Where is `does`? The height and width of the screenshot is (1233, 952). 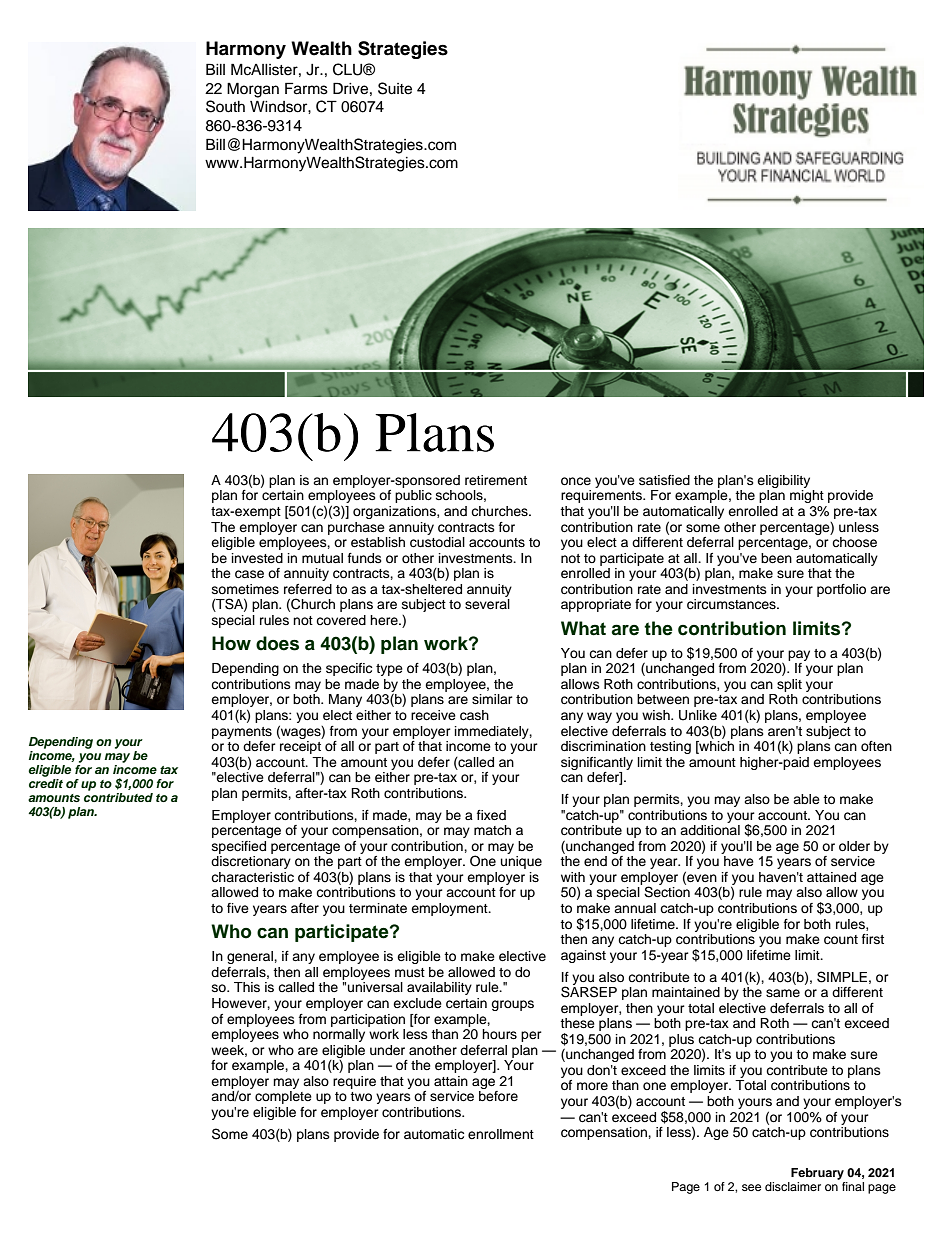
does is located at coordinates (277, 643).
